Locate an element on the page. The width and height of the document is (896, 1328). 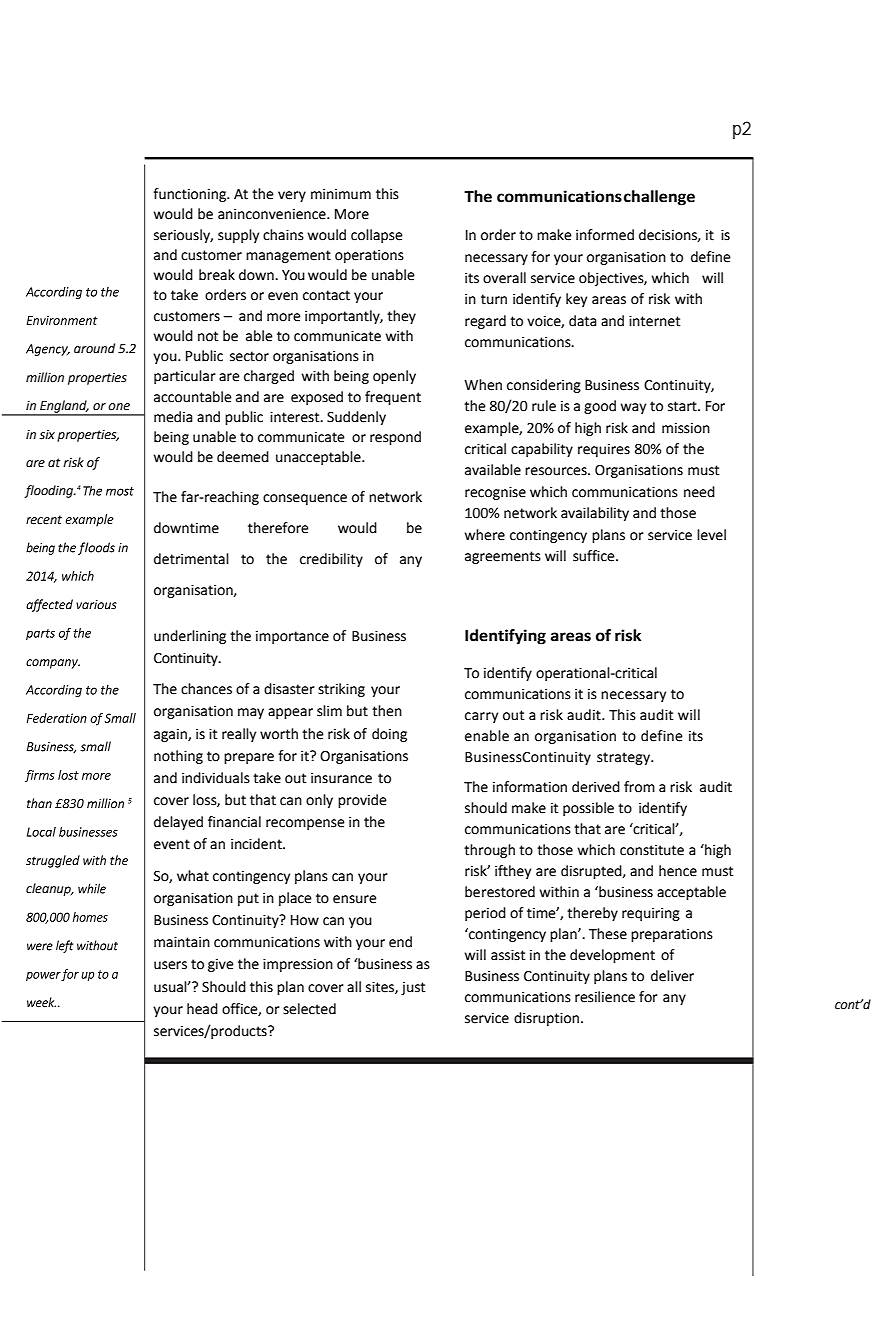
again is located at coordinates (171, 735).
